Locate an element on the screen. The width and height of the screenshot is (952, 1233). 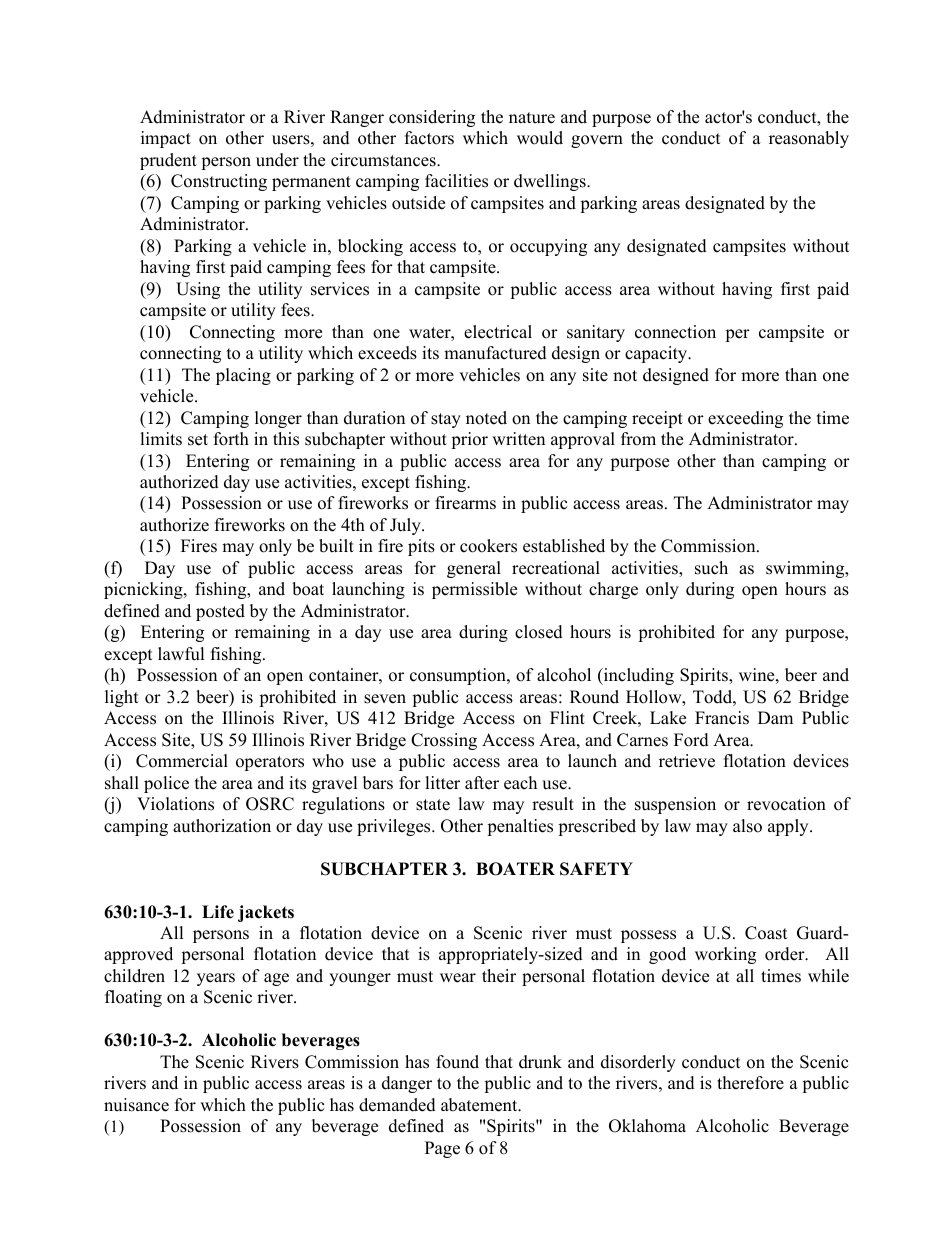
exceeding is located at coordinates (745, 419).
